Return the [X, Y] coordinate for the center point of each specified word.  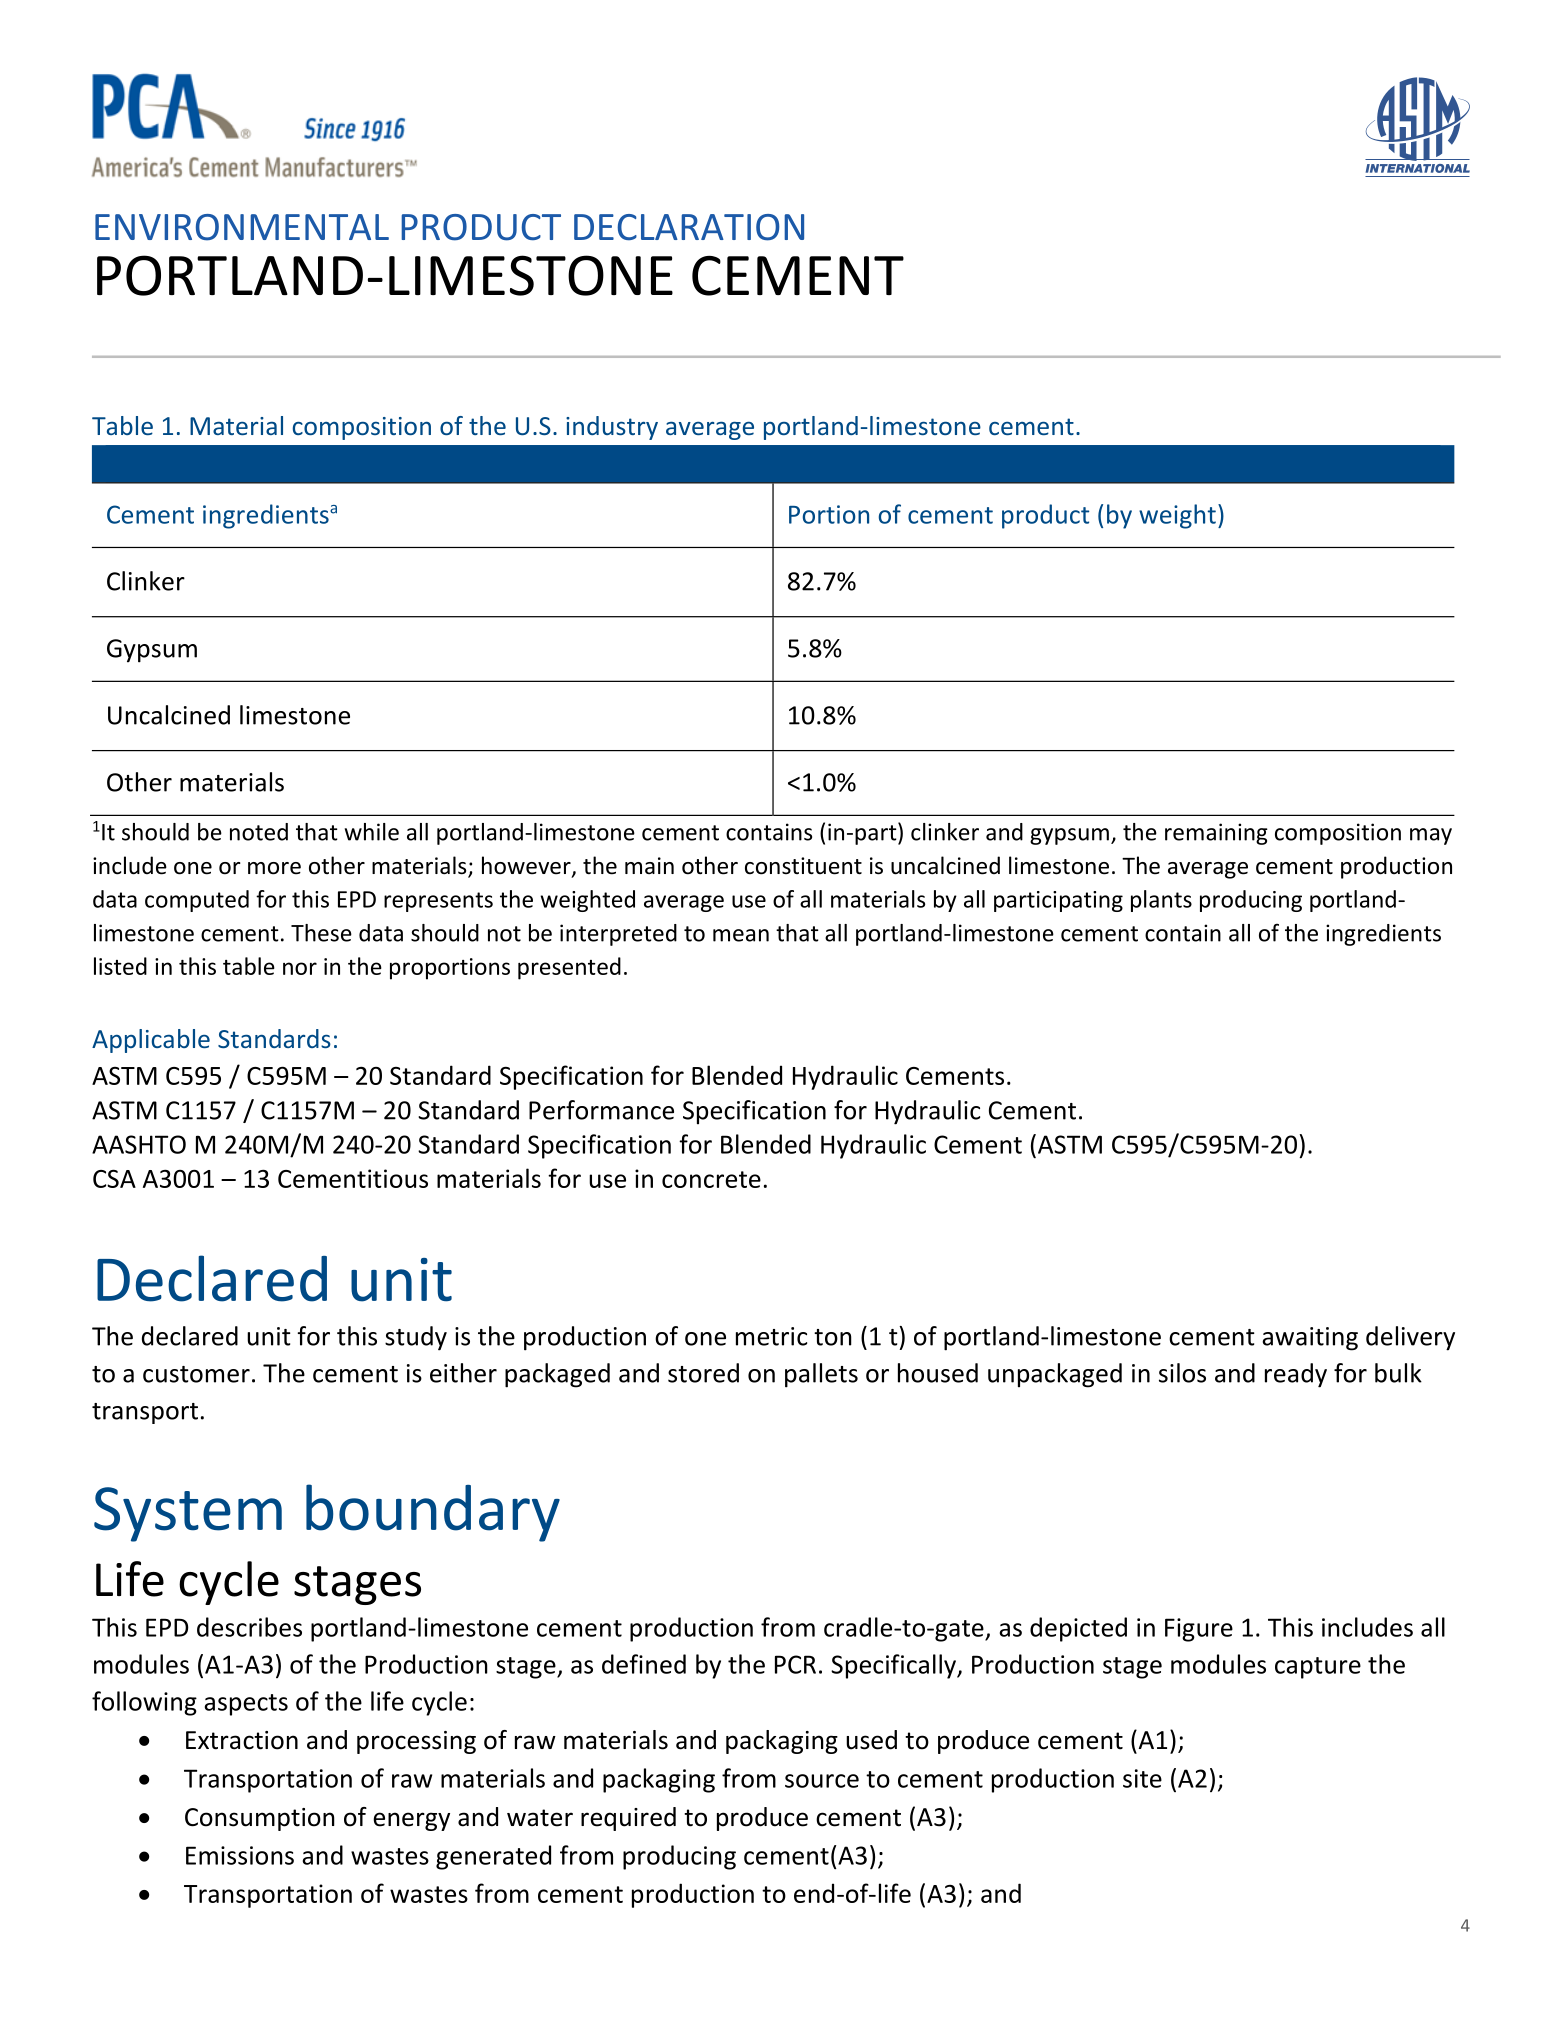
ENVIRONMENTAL [242, 227]
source [822, 1781]
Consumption [260, 1819]
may [1431, 836]
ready [1296, 1375]
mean [741, 935]
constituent [803, 866]
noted [259, 832]
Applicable [151, 1041]
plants [1161, 901]
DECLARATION [689, 227]
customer [196, 1374]
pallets [821, 1375]
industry [612, 428]
